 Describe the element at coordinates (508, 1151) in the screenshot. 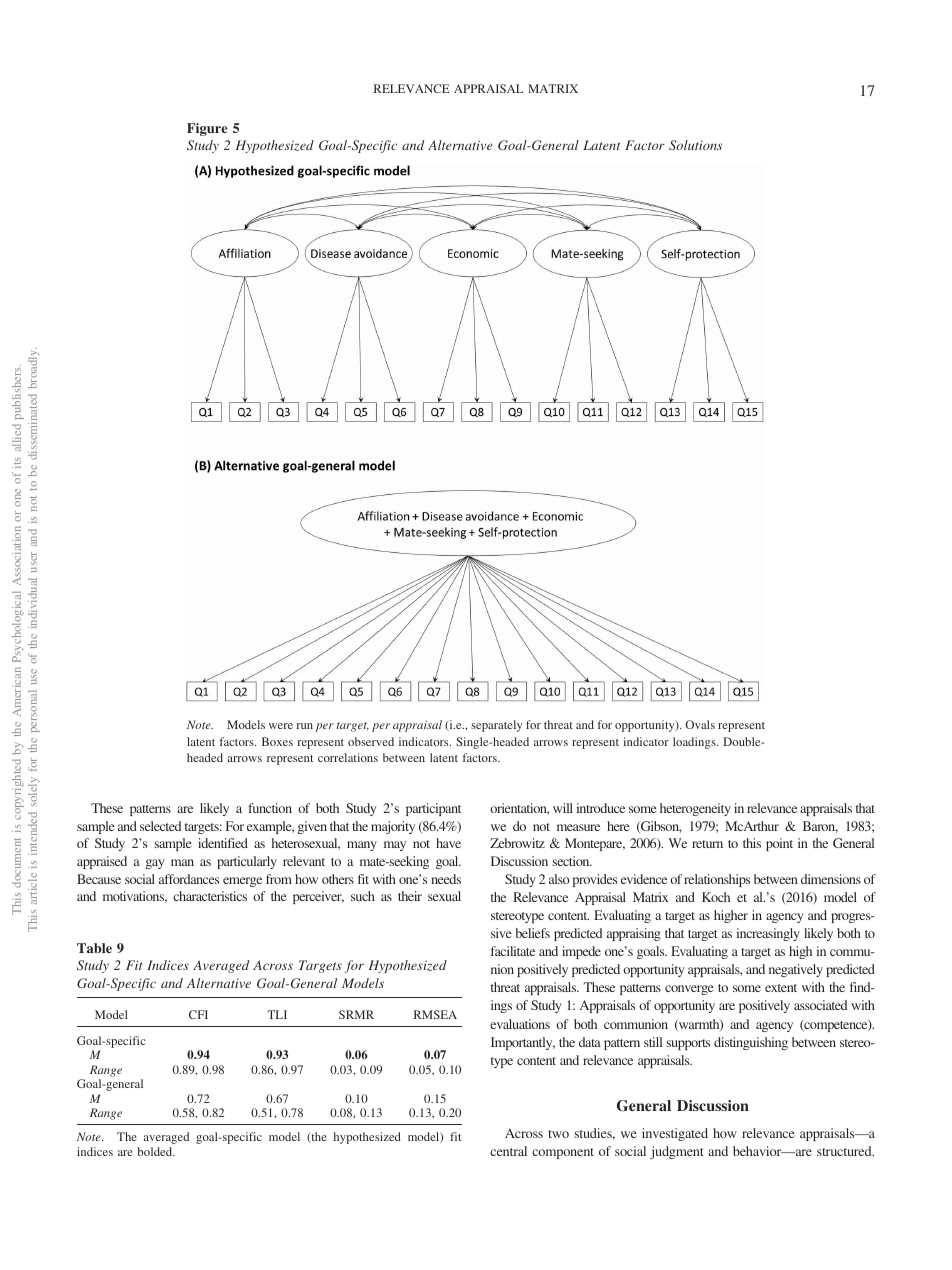

I see `central` at that location.
